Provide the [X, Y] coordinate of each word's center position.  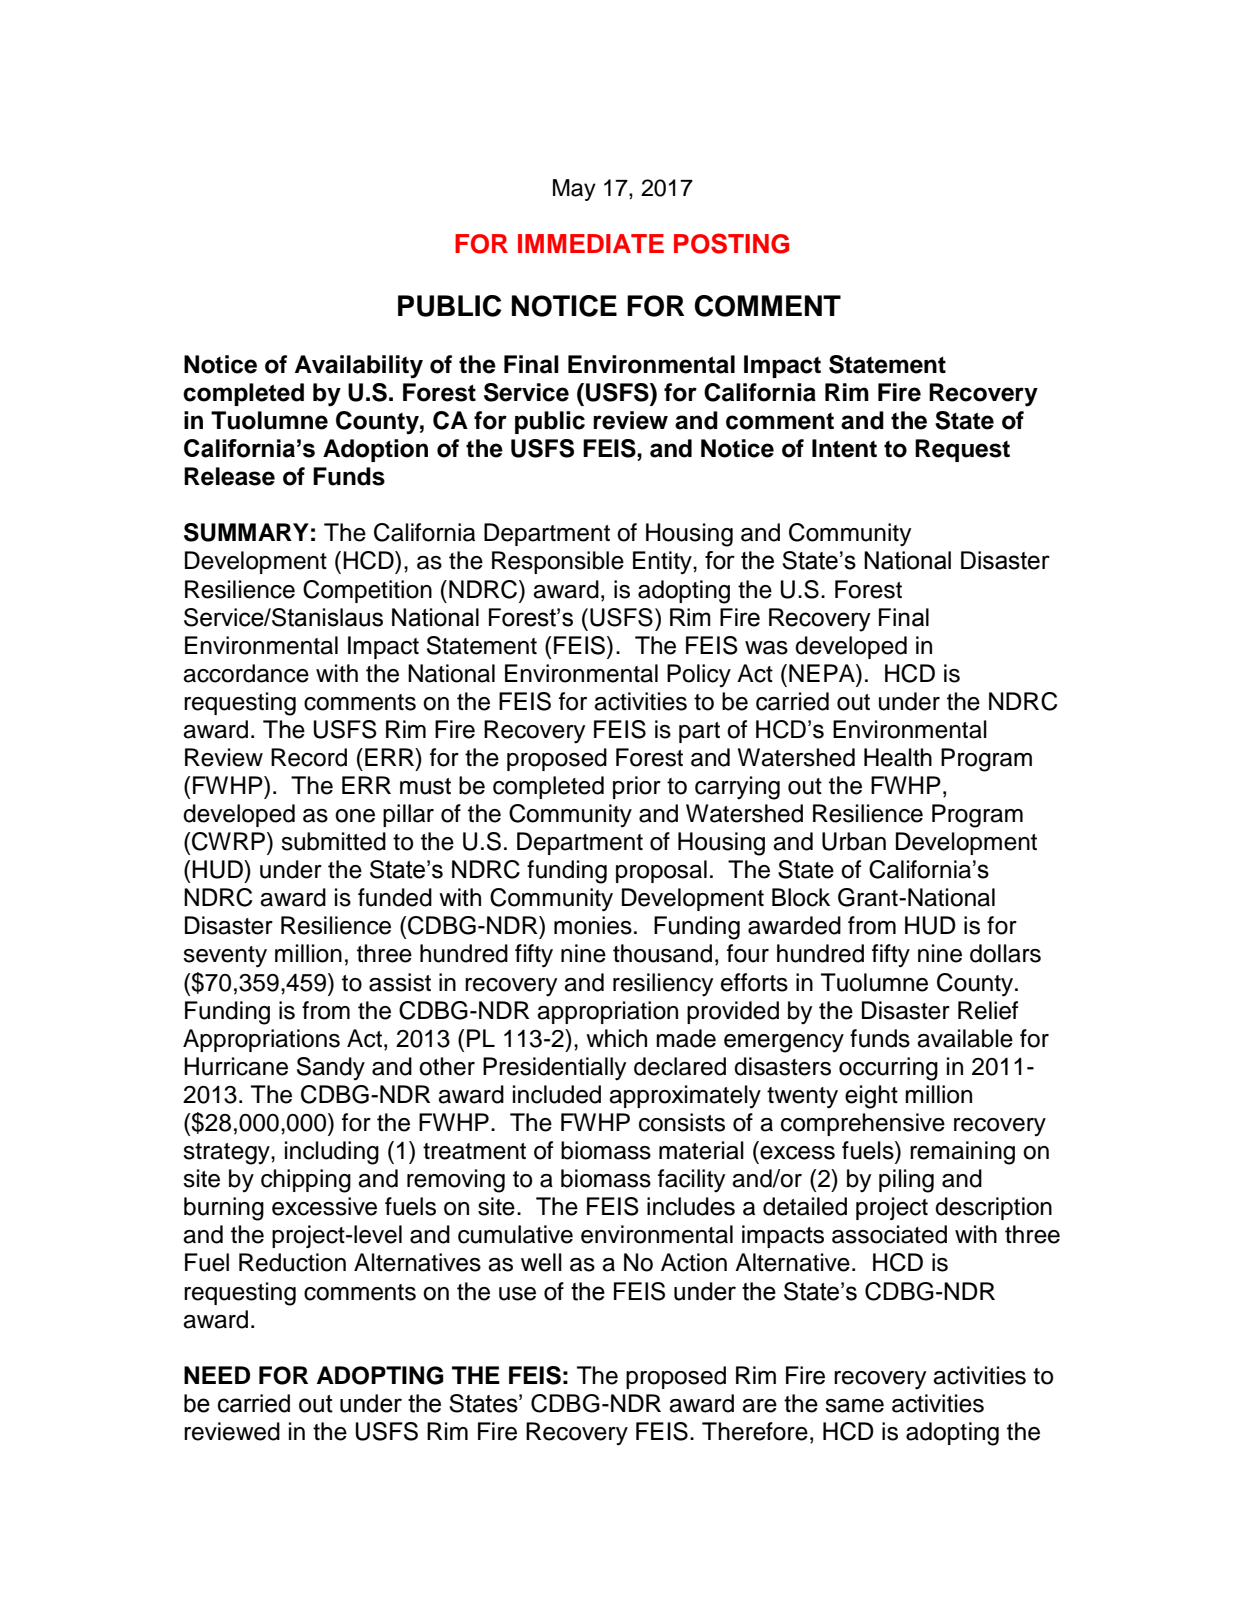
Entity [663, 562]
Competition [367, 591]
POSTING [731, 243]
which [616, 1038]
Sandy [331, 1068]
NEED [217, 1375]
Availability [359, 367]
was [766, 648]
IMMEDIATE [591, 243]
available [965, 1038]
